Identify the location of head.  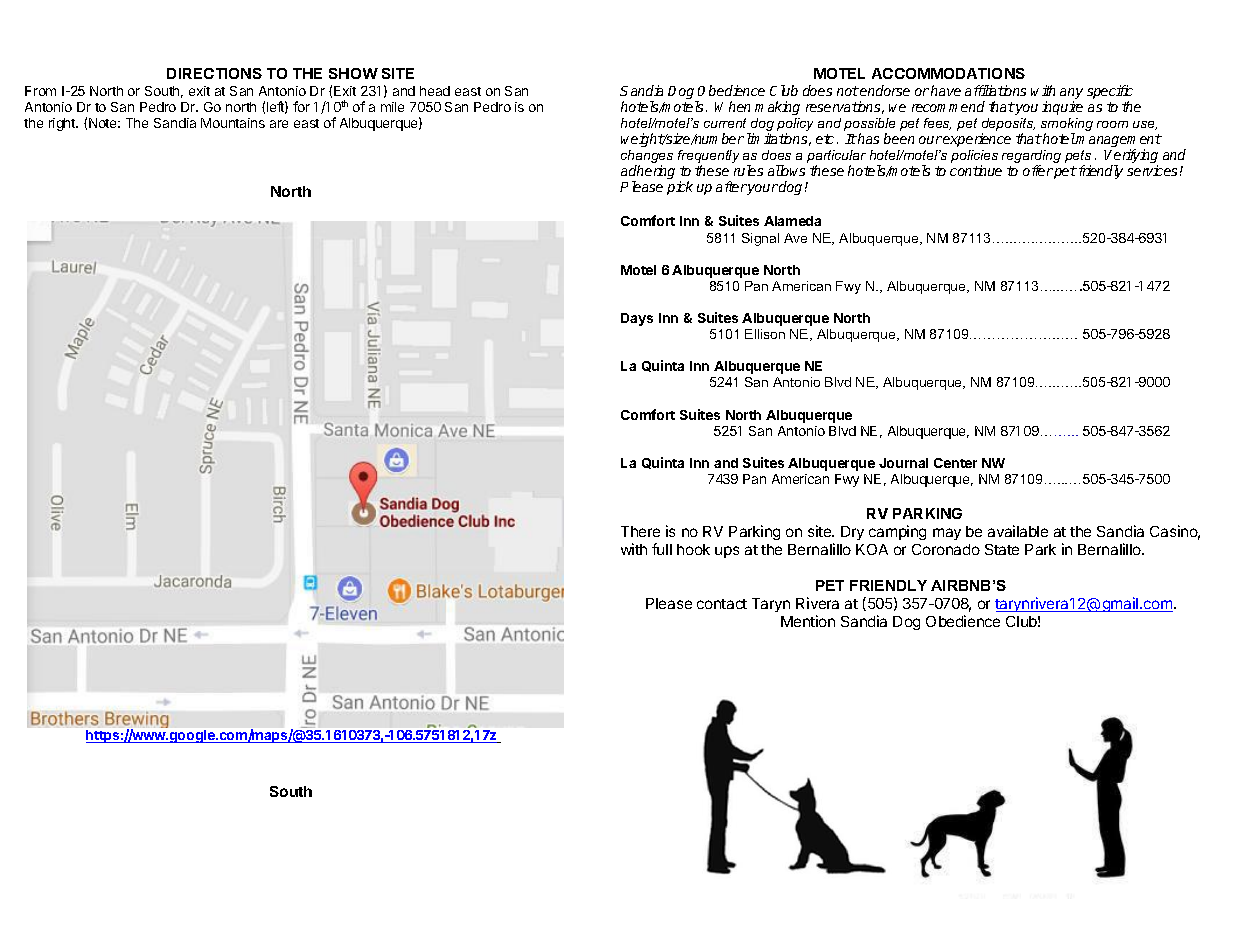
(435, 91).
